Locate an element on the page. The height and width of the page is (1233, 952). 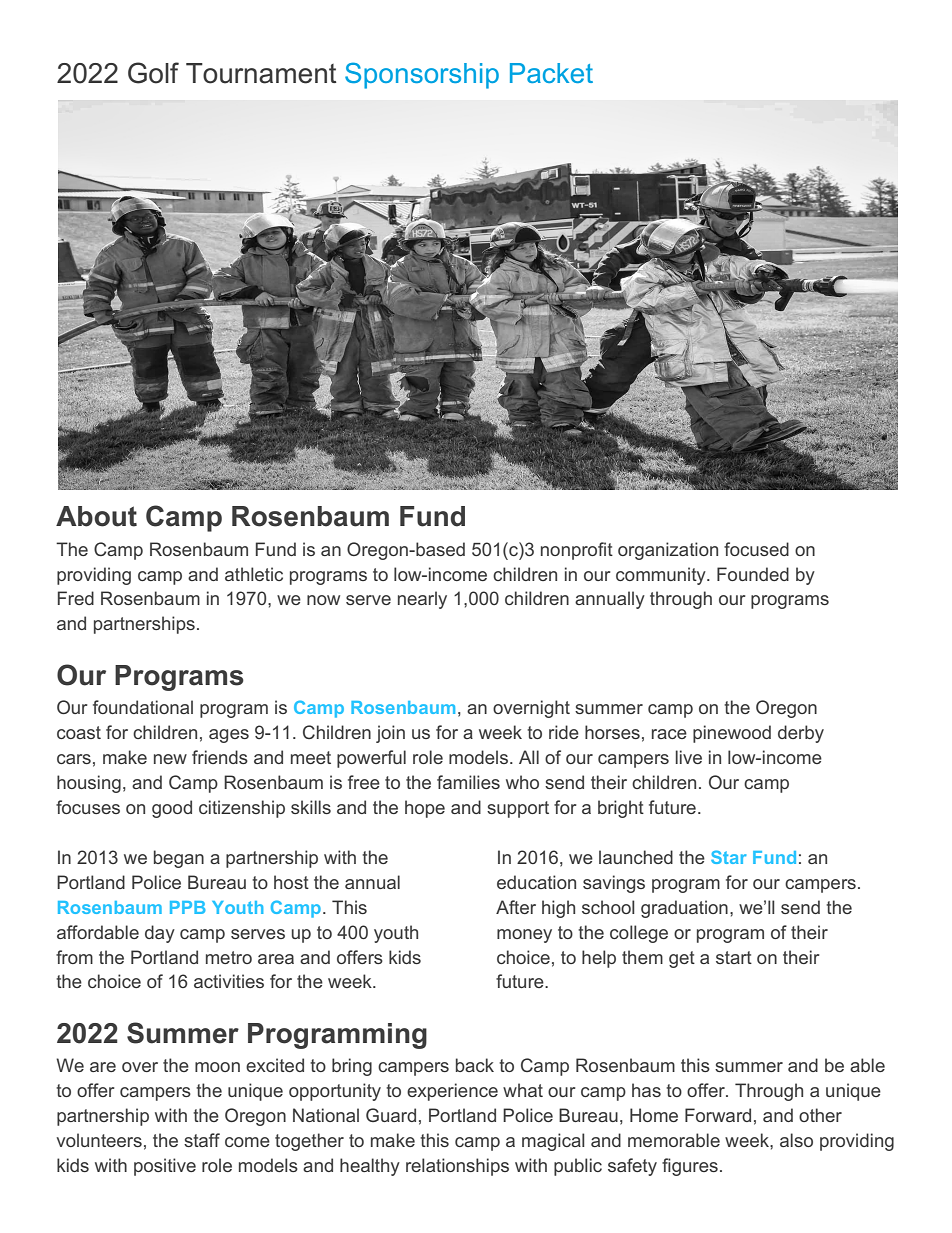
Golf is located at coordinates (153, 73).
